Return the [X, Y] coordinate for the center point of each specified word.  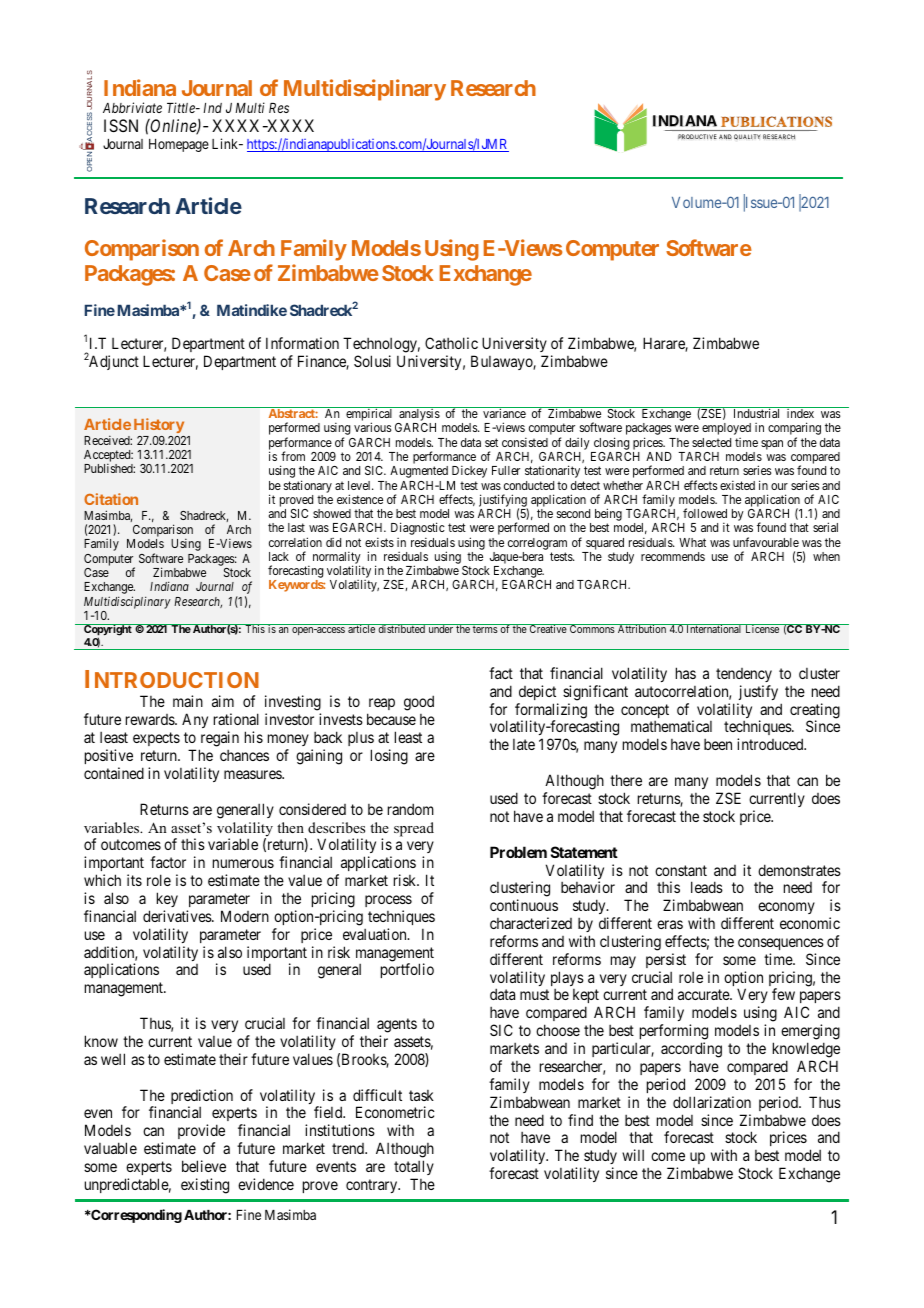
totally [414, 1167]
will [633, 1155]
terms [485, 629]
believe [204, 1166]
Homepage [179, 145]
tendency [744, 675]
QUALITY [747, 137]
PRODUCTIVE [697, 136]
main [188, 701]
